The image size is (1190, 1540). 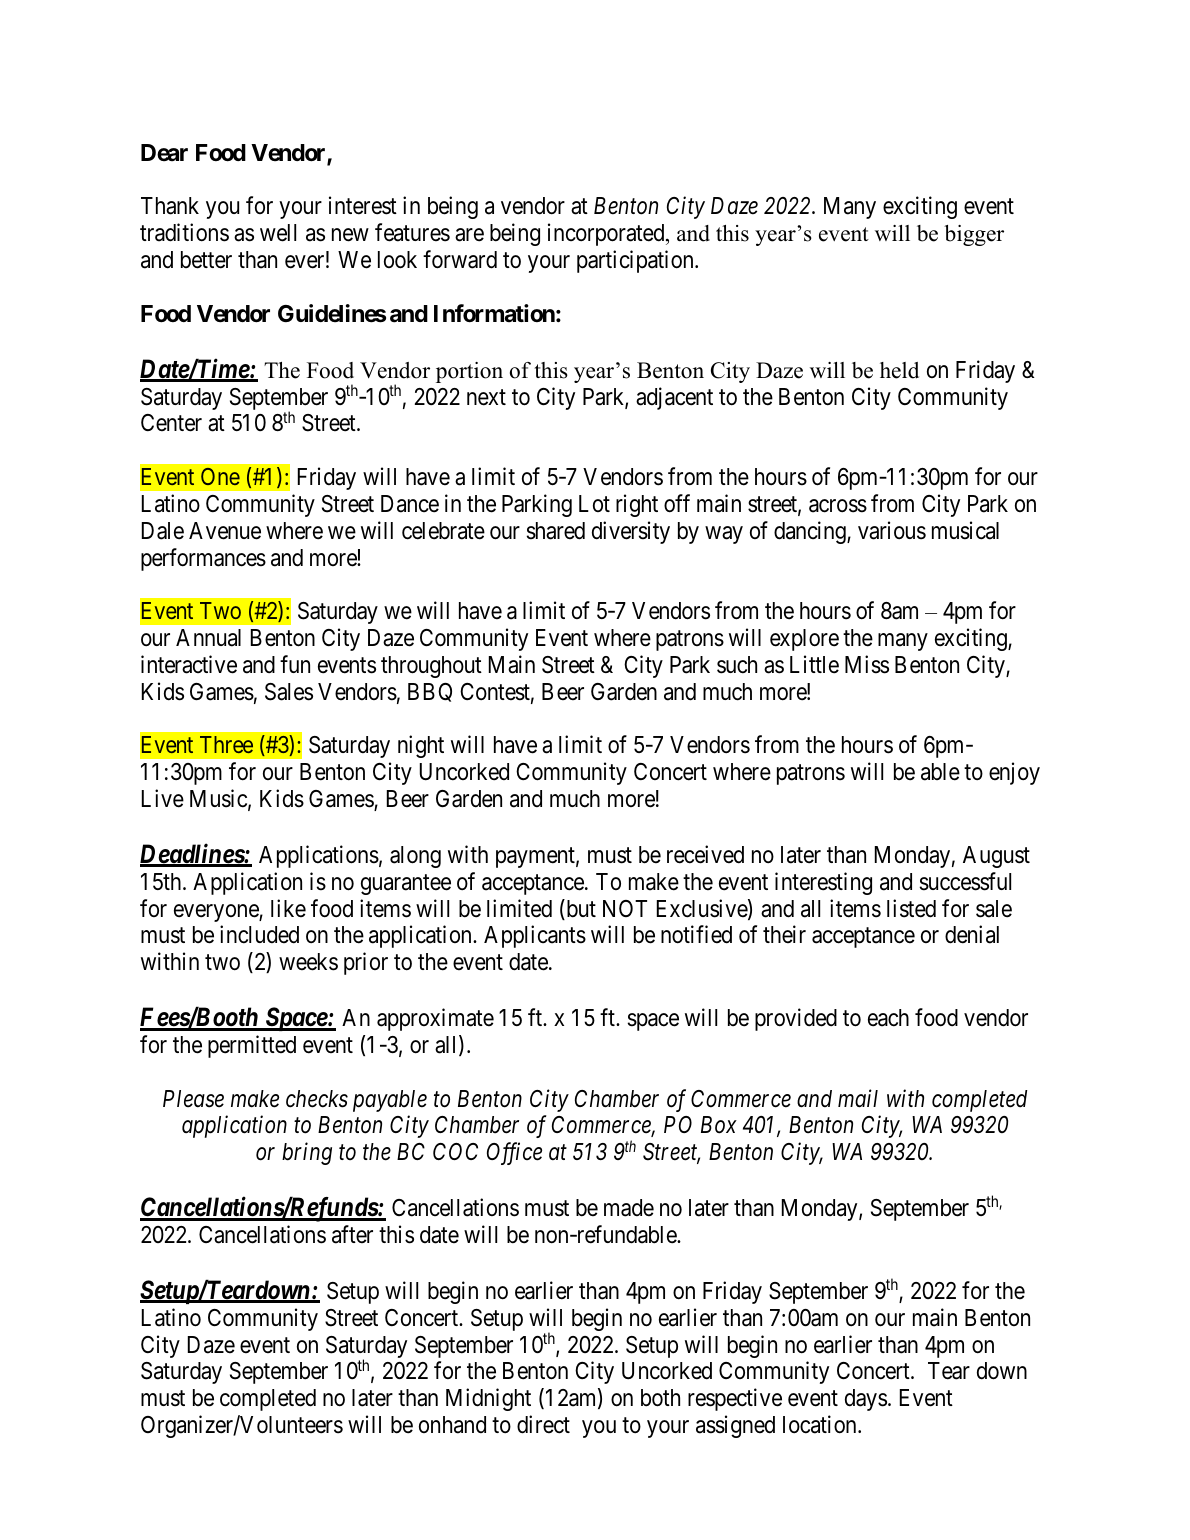 What do you see at coordinates (278, 233) in the screenshot?
I see `well` at bounding box center [278, 233].
